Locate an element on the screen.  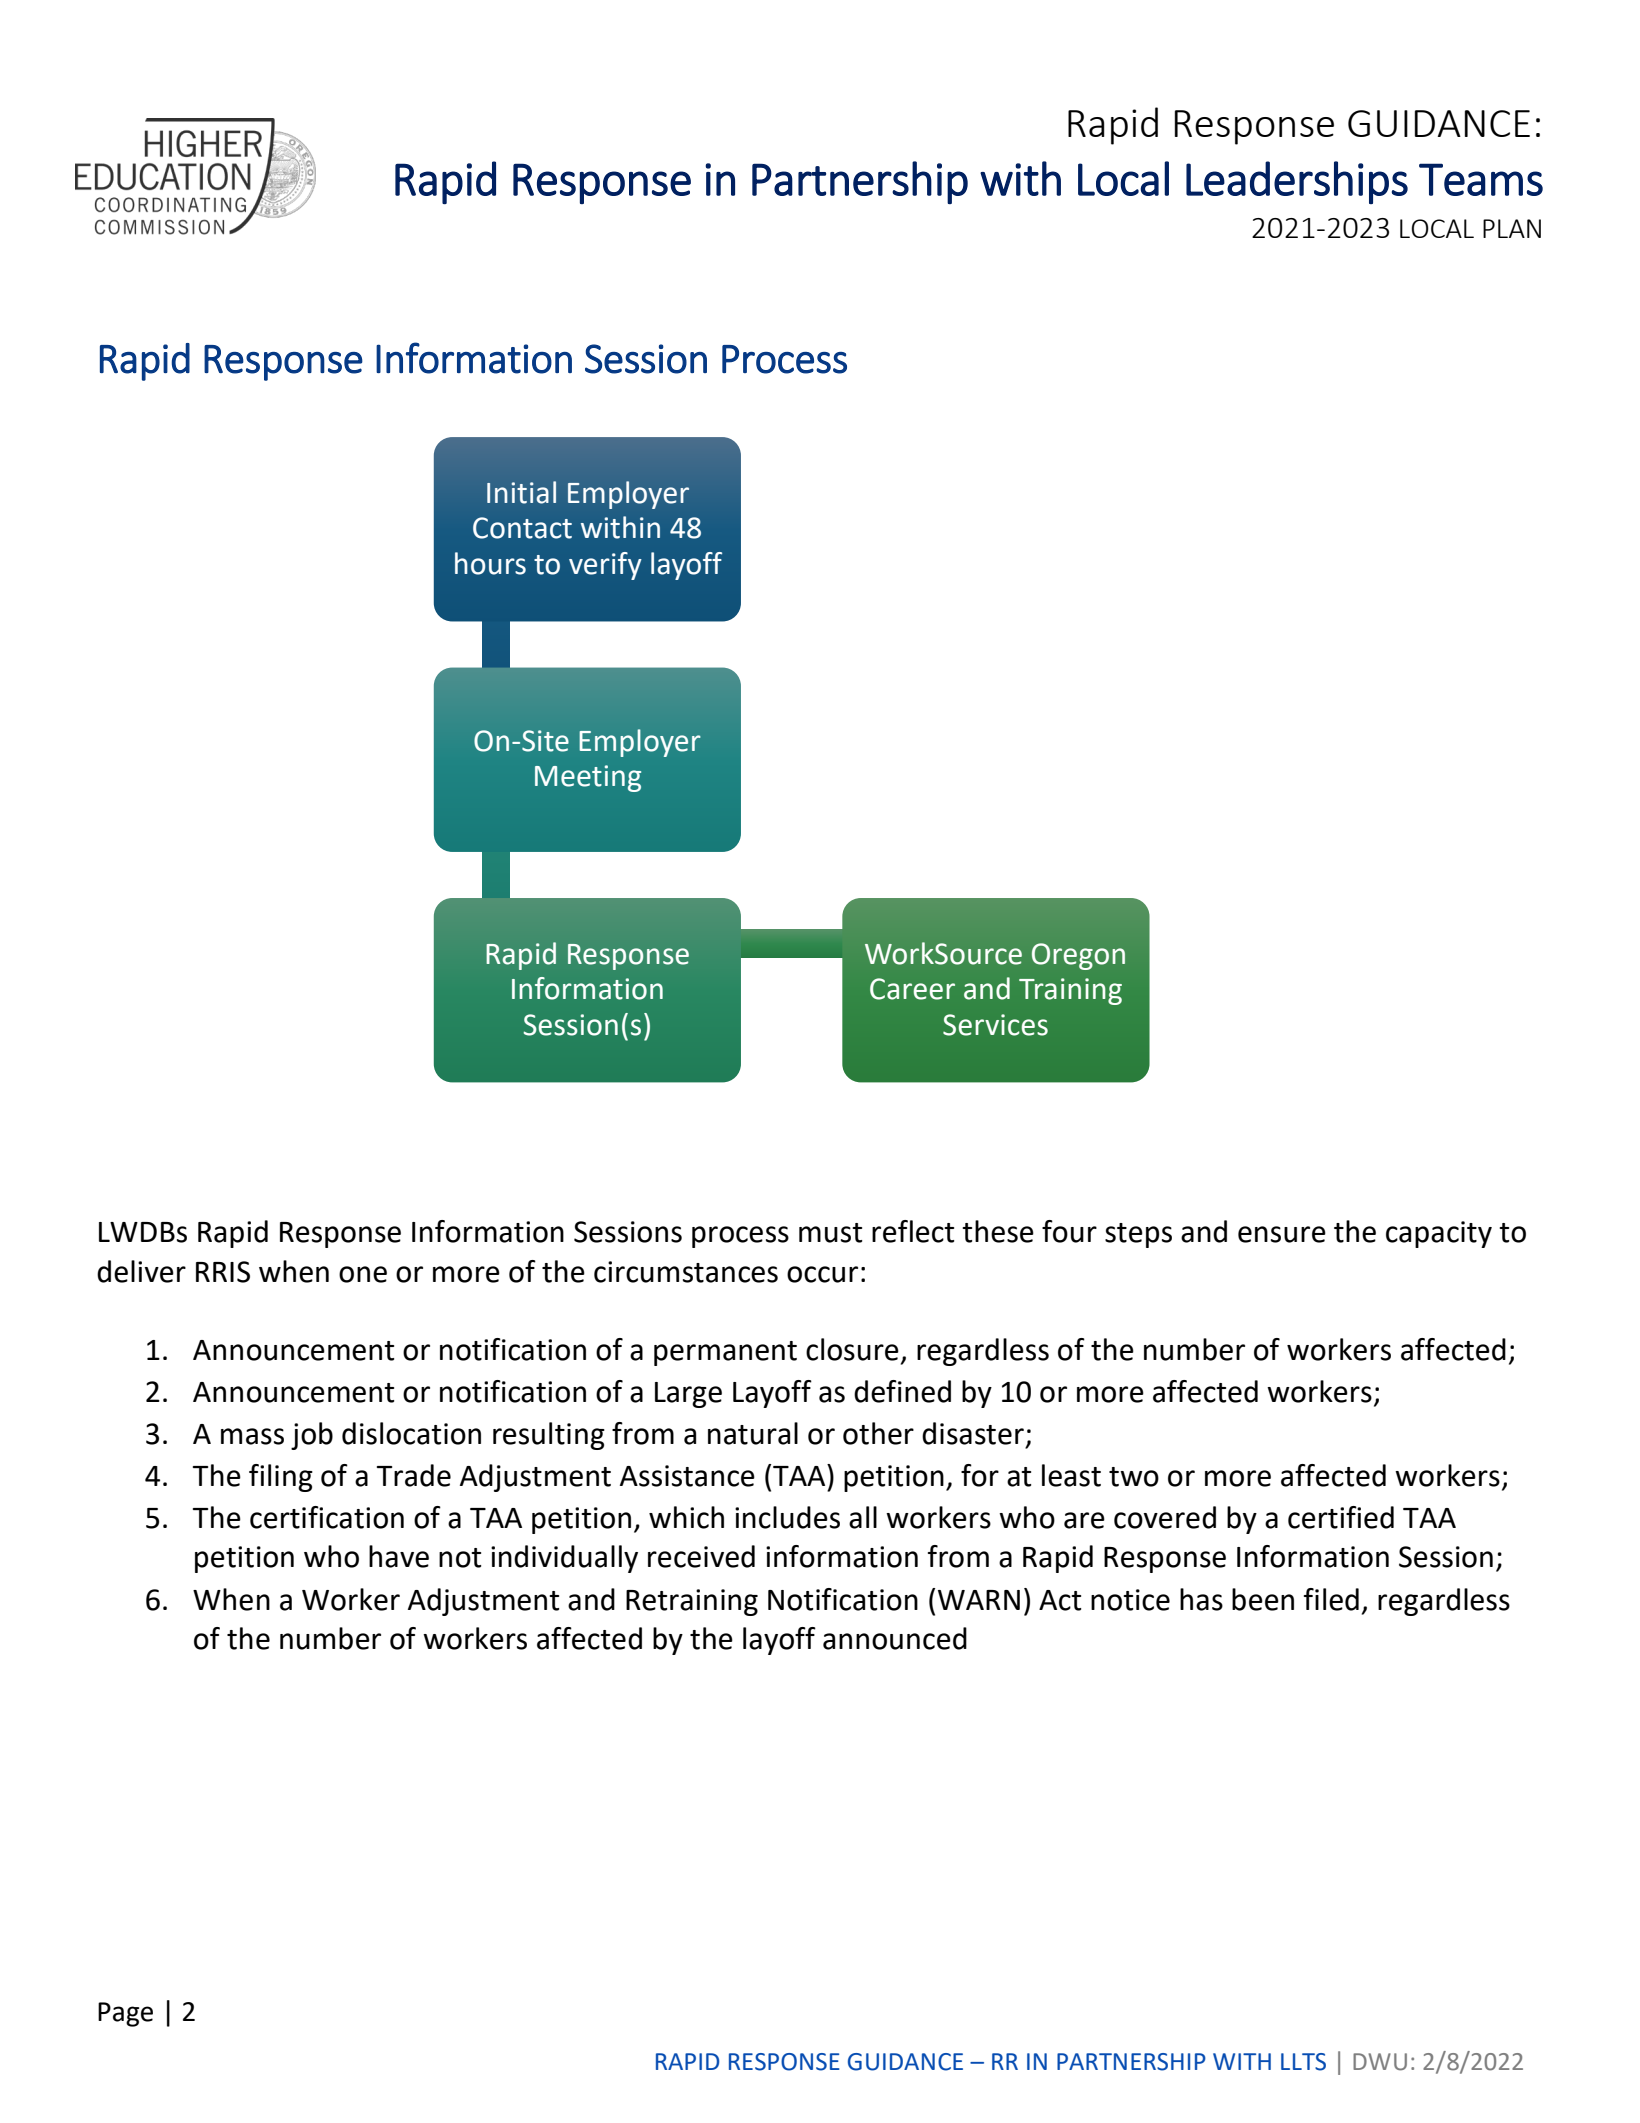
filed is located at coordinates (1331, 1599).
